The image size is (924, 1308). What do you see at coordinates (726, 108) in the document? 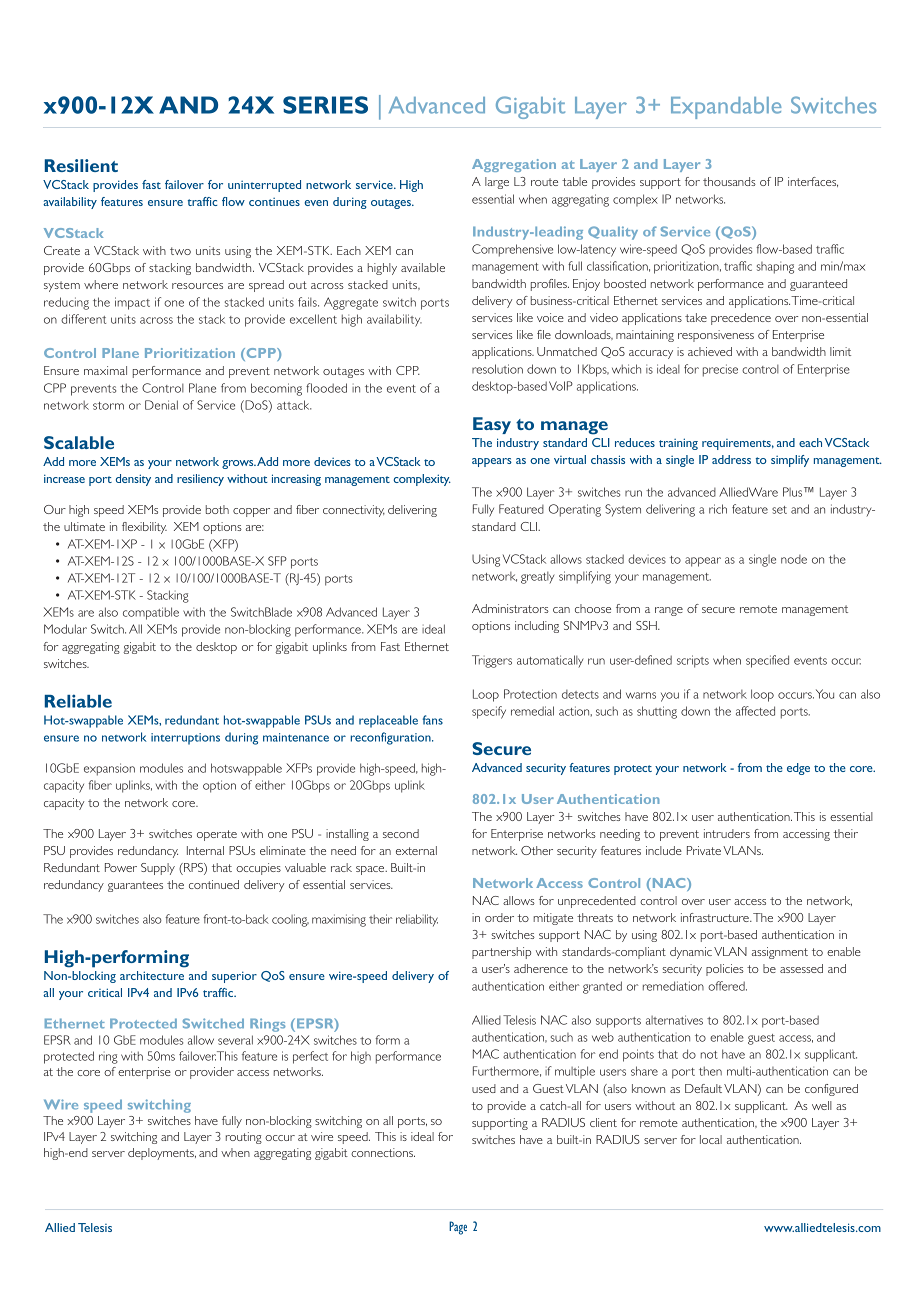
I see `Expandable` at bounding box center [726, 108].
